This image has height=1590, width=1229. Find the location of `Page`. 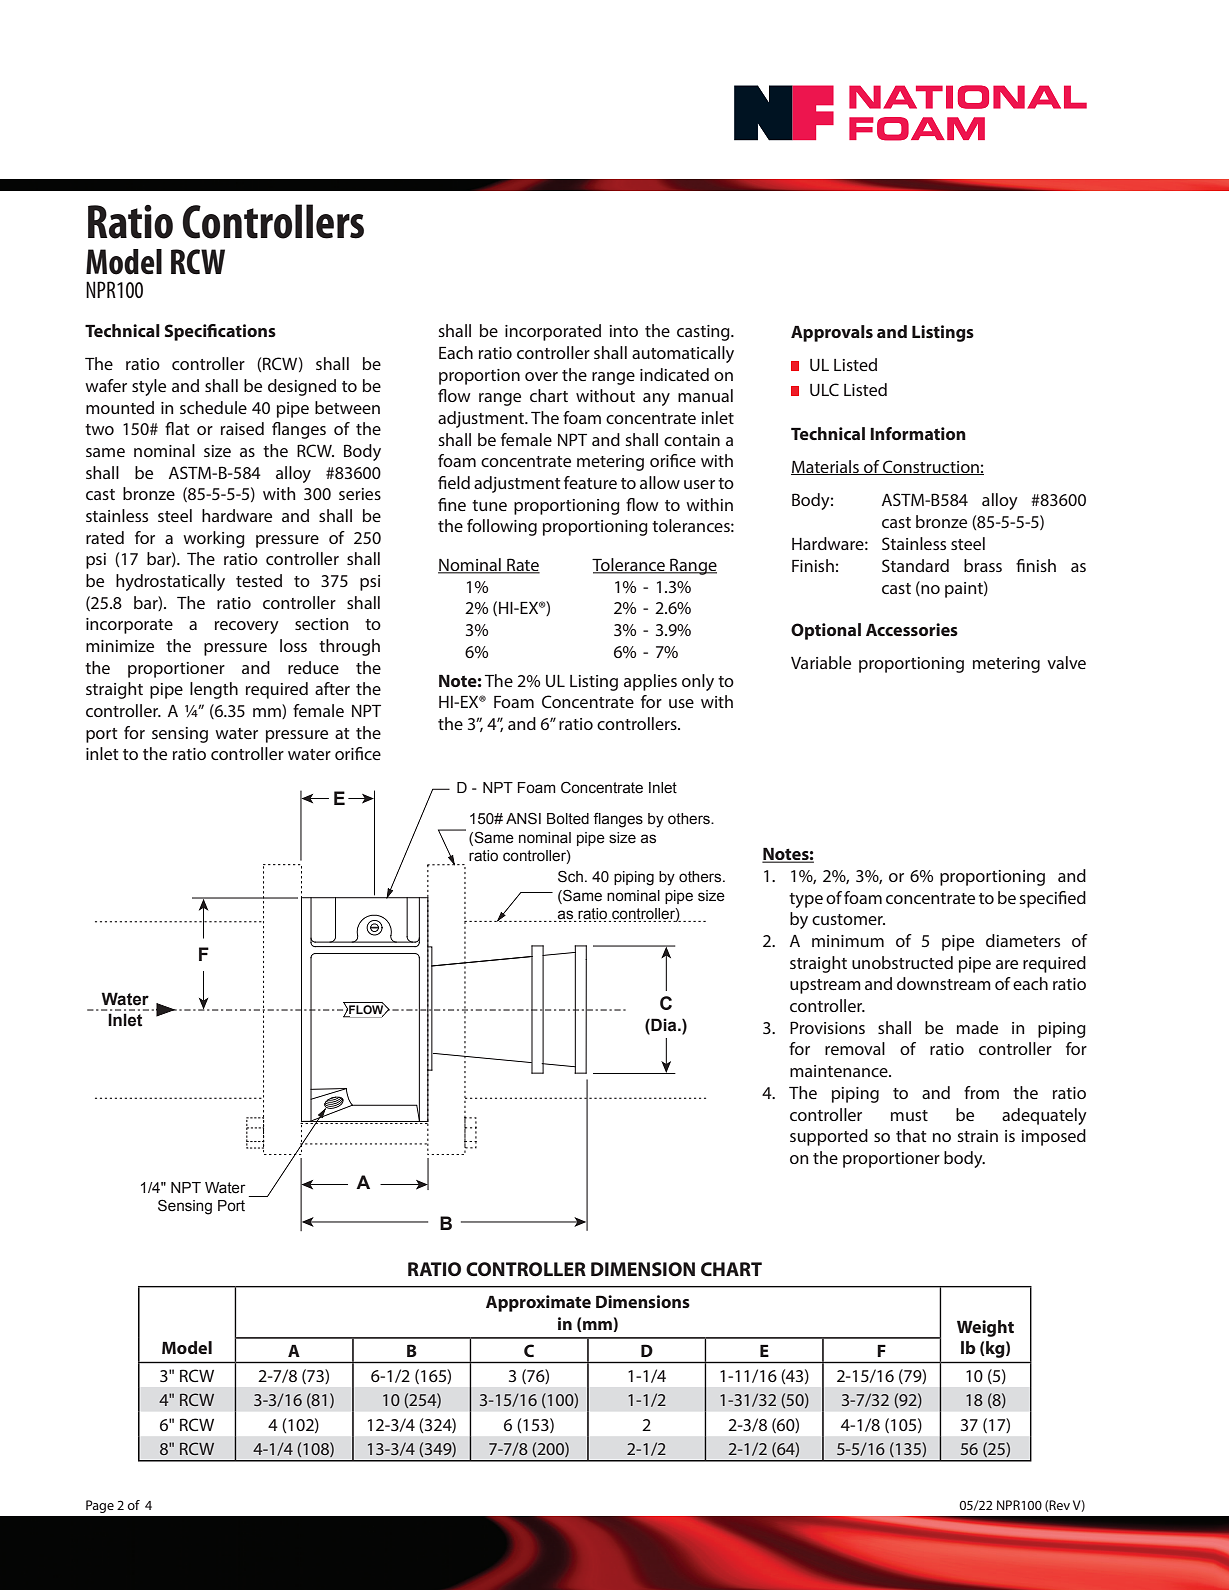

Page is located at coordinates (100, 1506).
